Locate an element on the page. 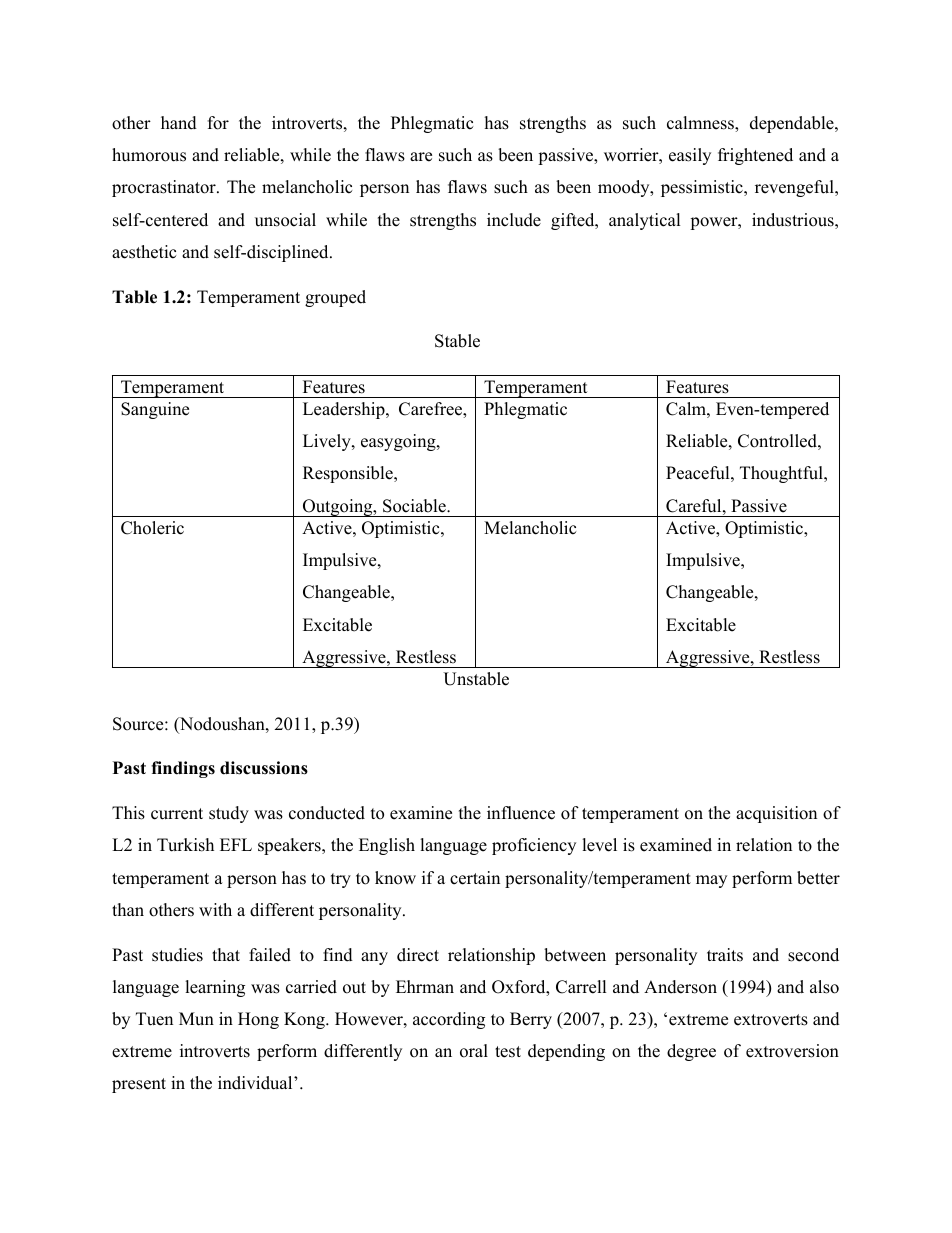 The width and height of the image is (952, 1233). frightened is located at coordinates (755, 156).
